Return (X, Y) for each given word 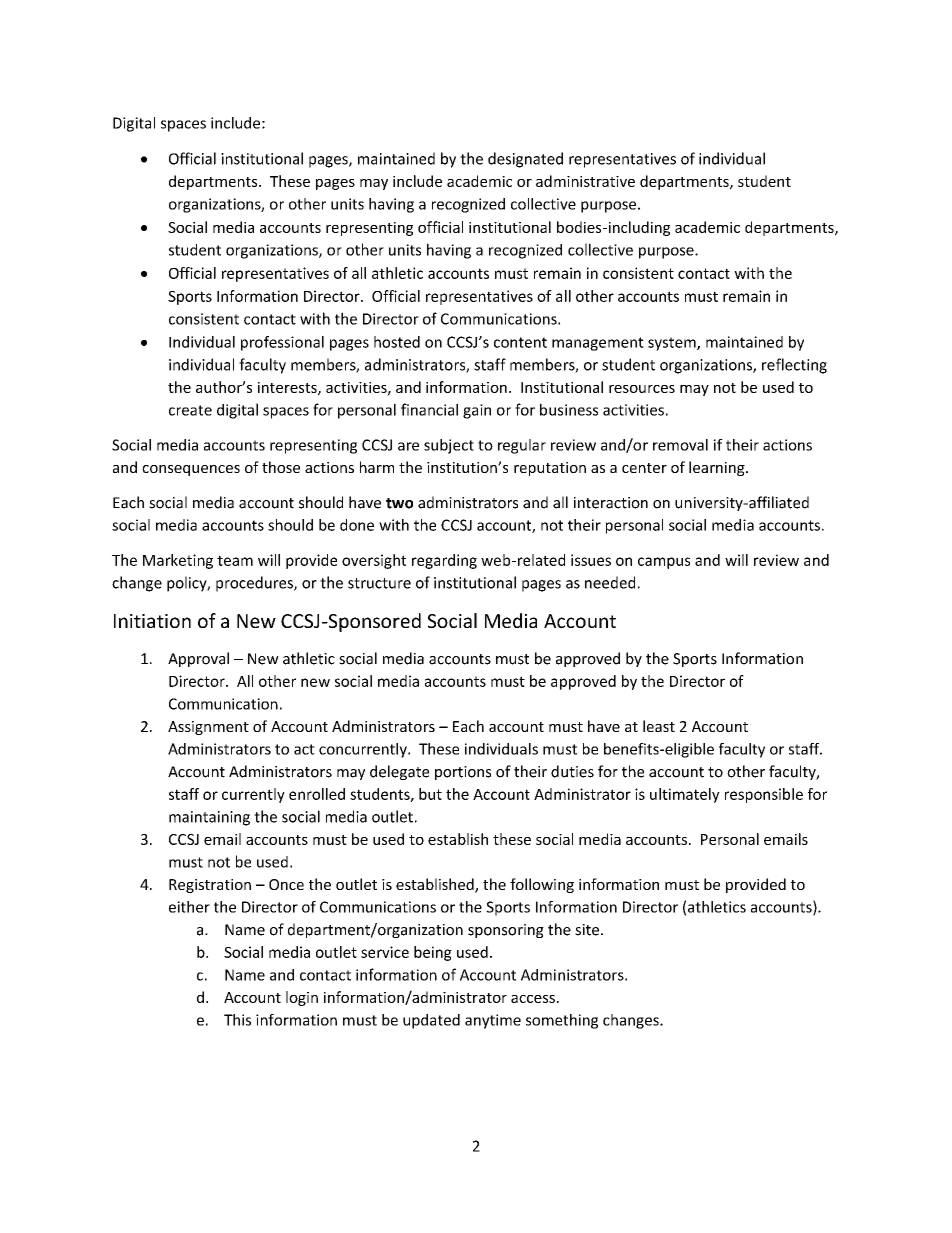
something (562, 1021)
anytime (493, 1021)
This (237, 1020)
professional (282, 343)
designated (525, 160)
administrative (585, 181)
